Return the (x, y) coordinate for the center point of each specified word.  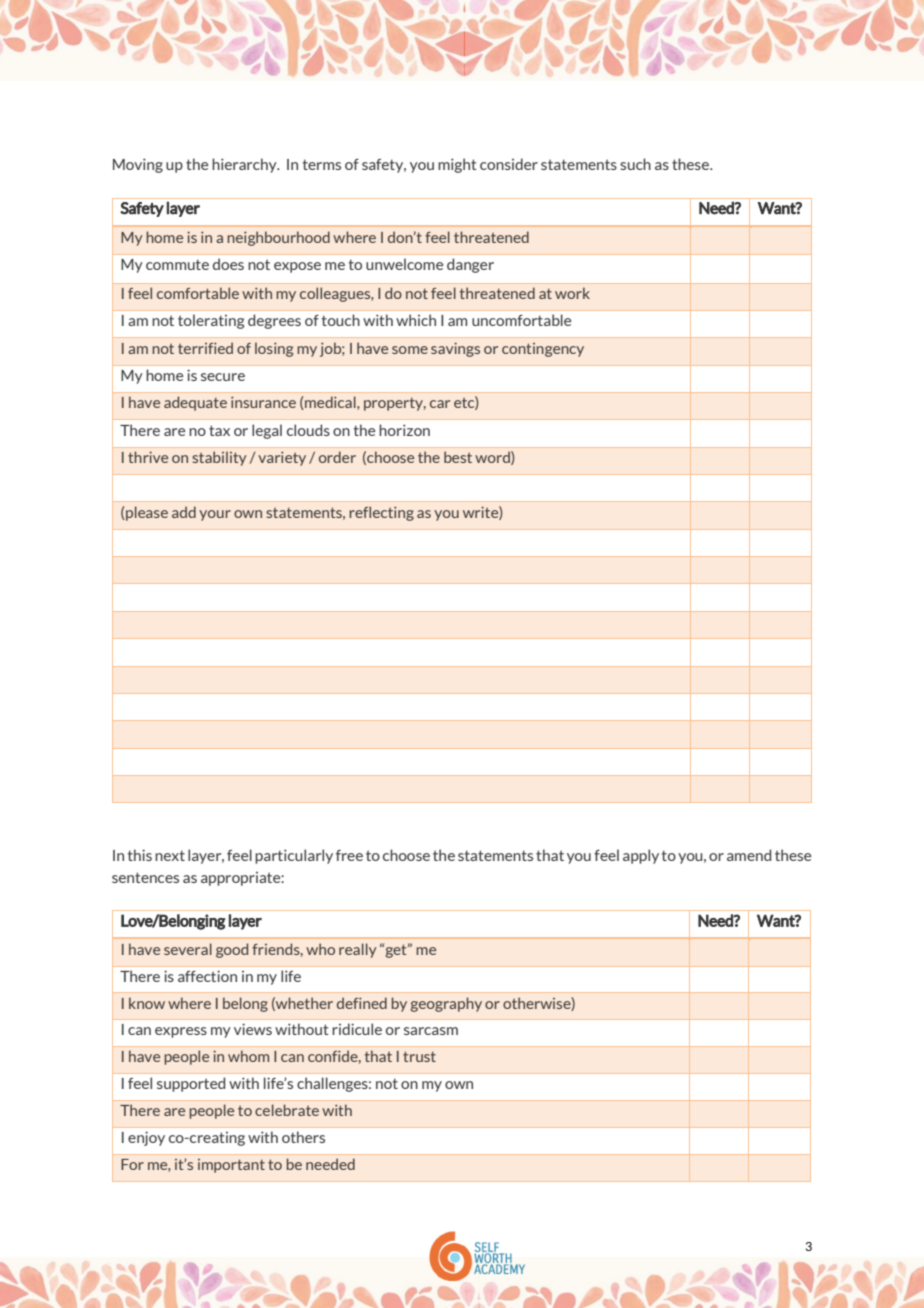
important (231, 1166)
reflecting (381, 513)
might (457, 165)
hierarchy (245, 165)
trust (419, 1056)
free (349, 855)
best (458, 457)
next (170, 855)
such (635, 164)
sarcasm (431, 1031)
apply (641, 856)
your (215, 515)
